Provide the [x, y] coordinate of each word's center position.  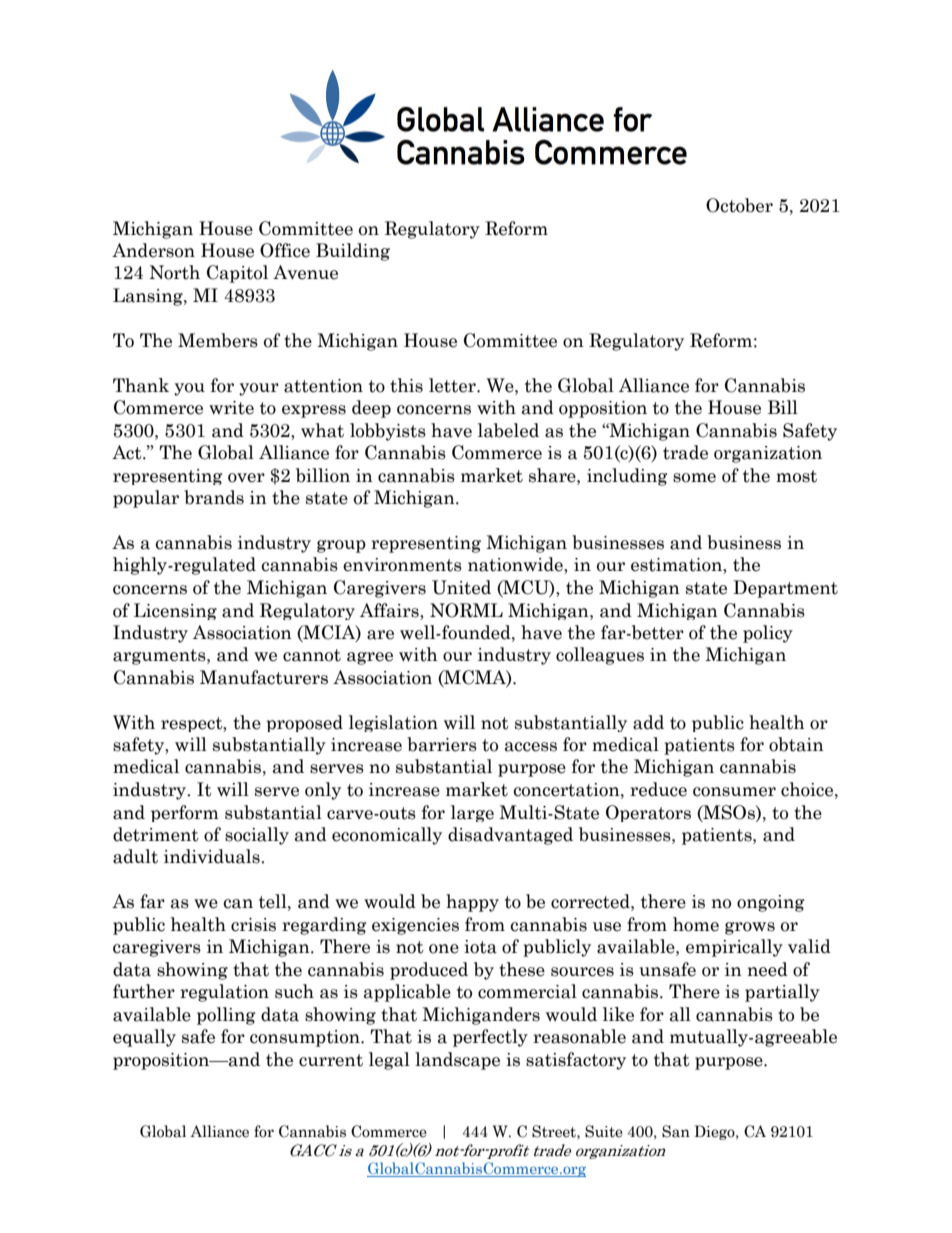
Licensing [175, 611]
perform [185, 813]
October [739, 205]
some [694, 478]
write [231, 408]
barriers [442, 744]
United [461, 587]
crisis [253, 925]
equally [144, 1038]
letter [453, 385]
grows [750, 928]
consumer [734, 792]
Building [353, 252]
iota [480, 947]
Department [785, 589]
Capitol [237, 274]
